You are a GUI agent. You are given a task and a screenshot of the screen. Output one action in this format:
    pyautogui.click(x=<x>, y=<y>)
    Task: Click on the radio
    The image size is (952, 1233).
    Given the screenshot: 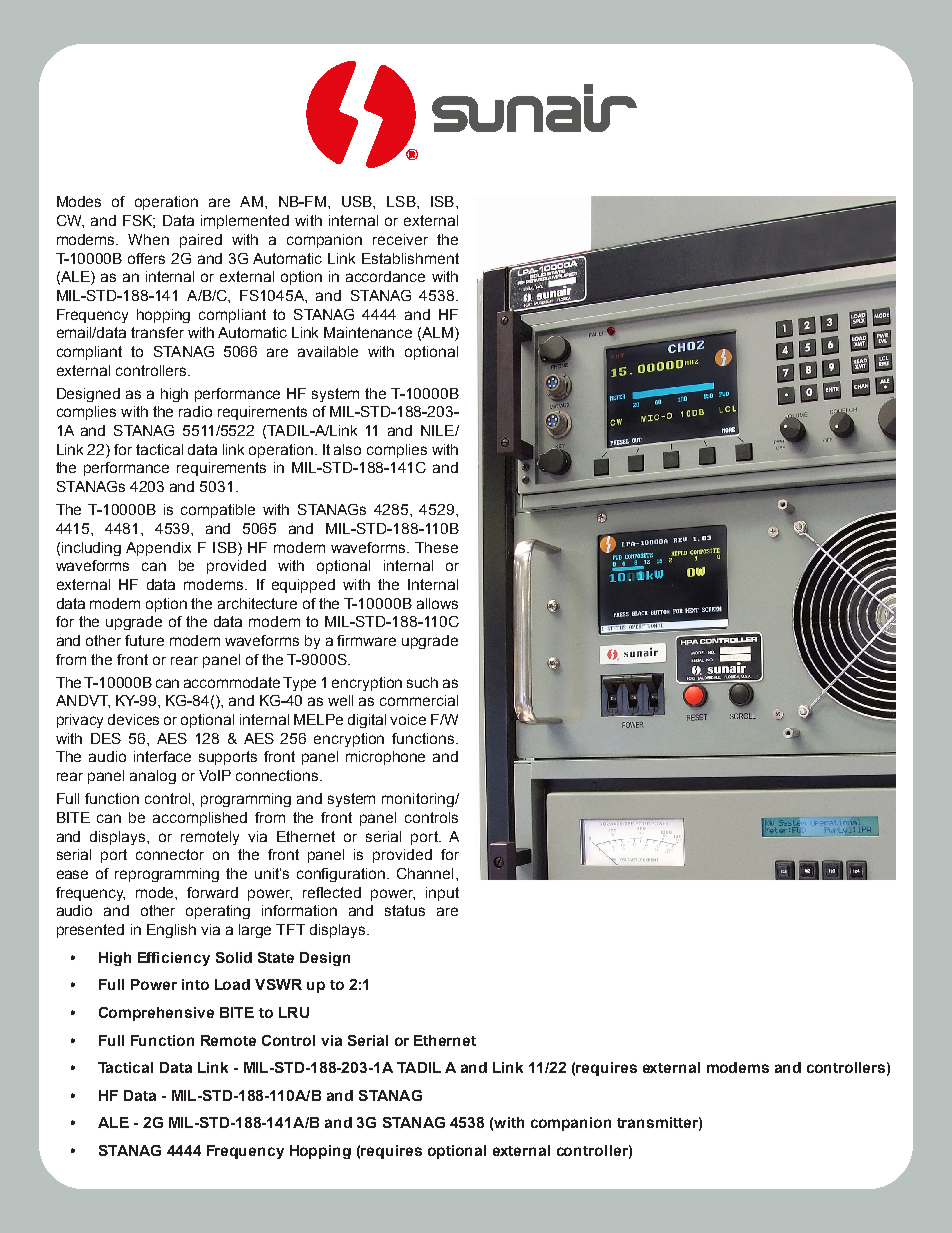 What is the action you would take?
    pyautogui.click(x=195, y=411)
